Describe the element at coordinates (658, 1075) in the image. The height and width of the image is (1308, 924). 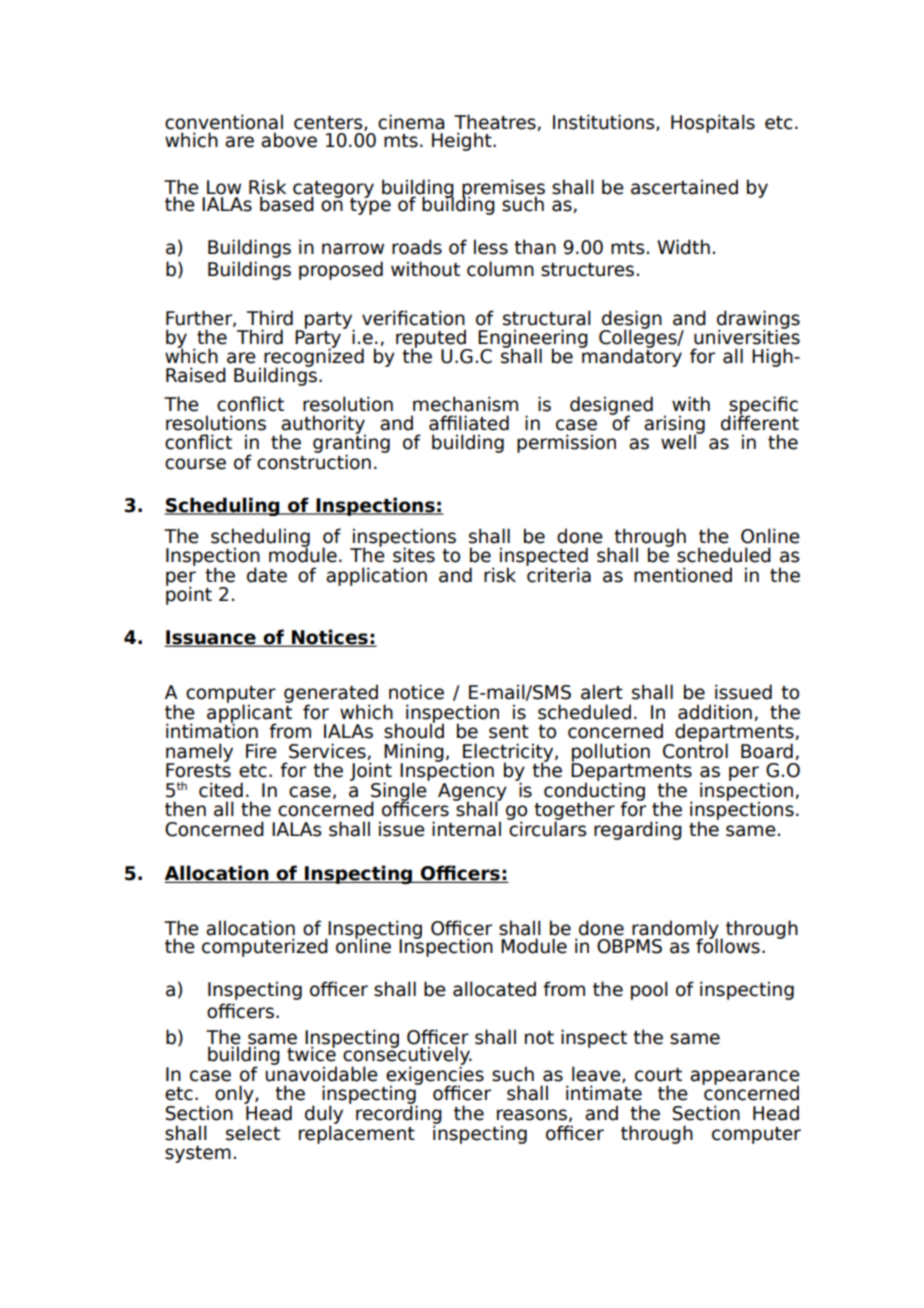
I see `court` at that location.
